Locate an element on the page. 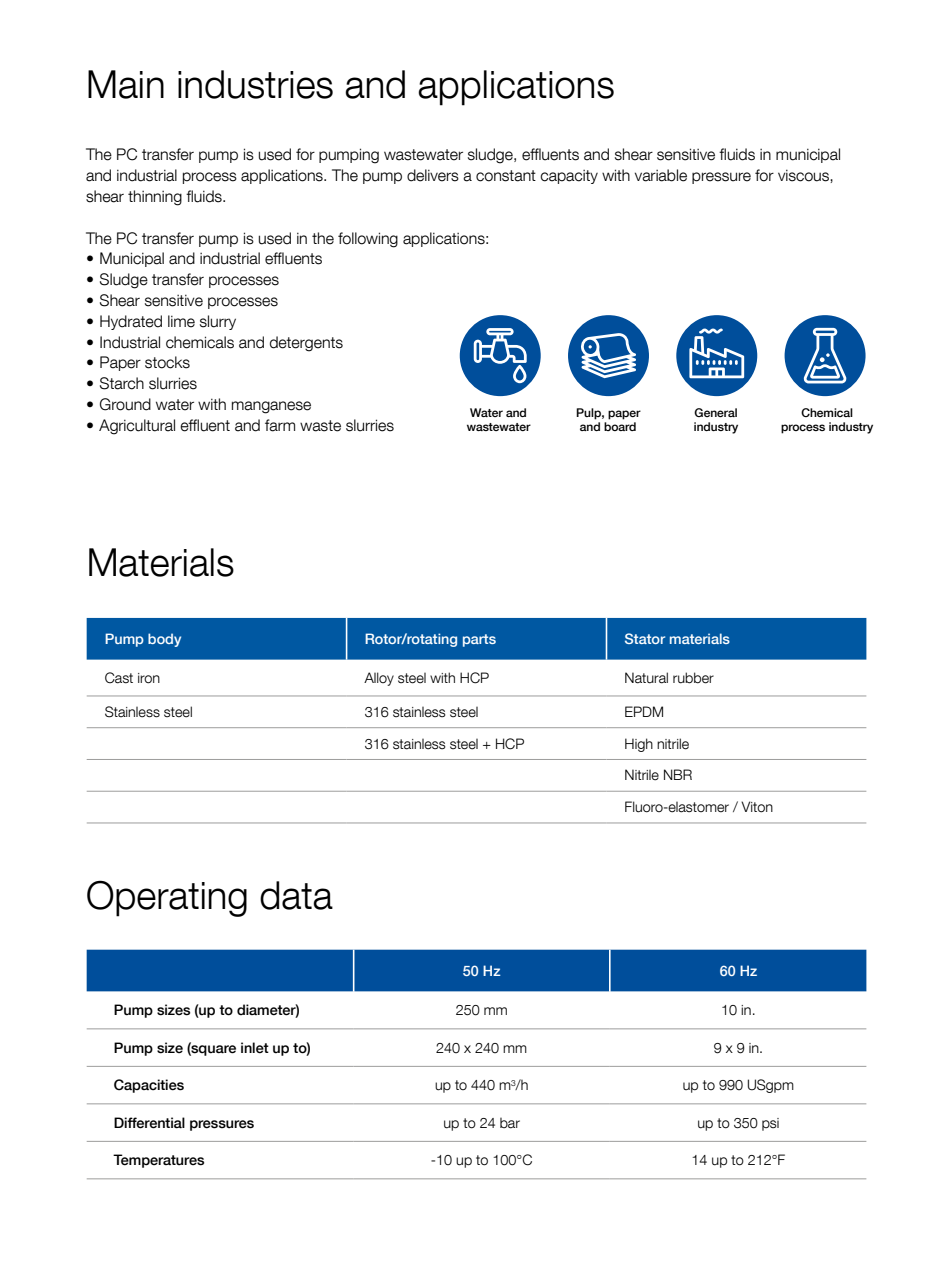 Image resolution: width=952 pixels, height=1270 pixels. body is located at coordinates (164, 640).
